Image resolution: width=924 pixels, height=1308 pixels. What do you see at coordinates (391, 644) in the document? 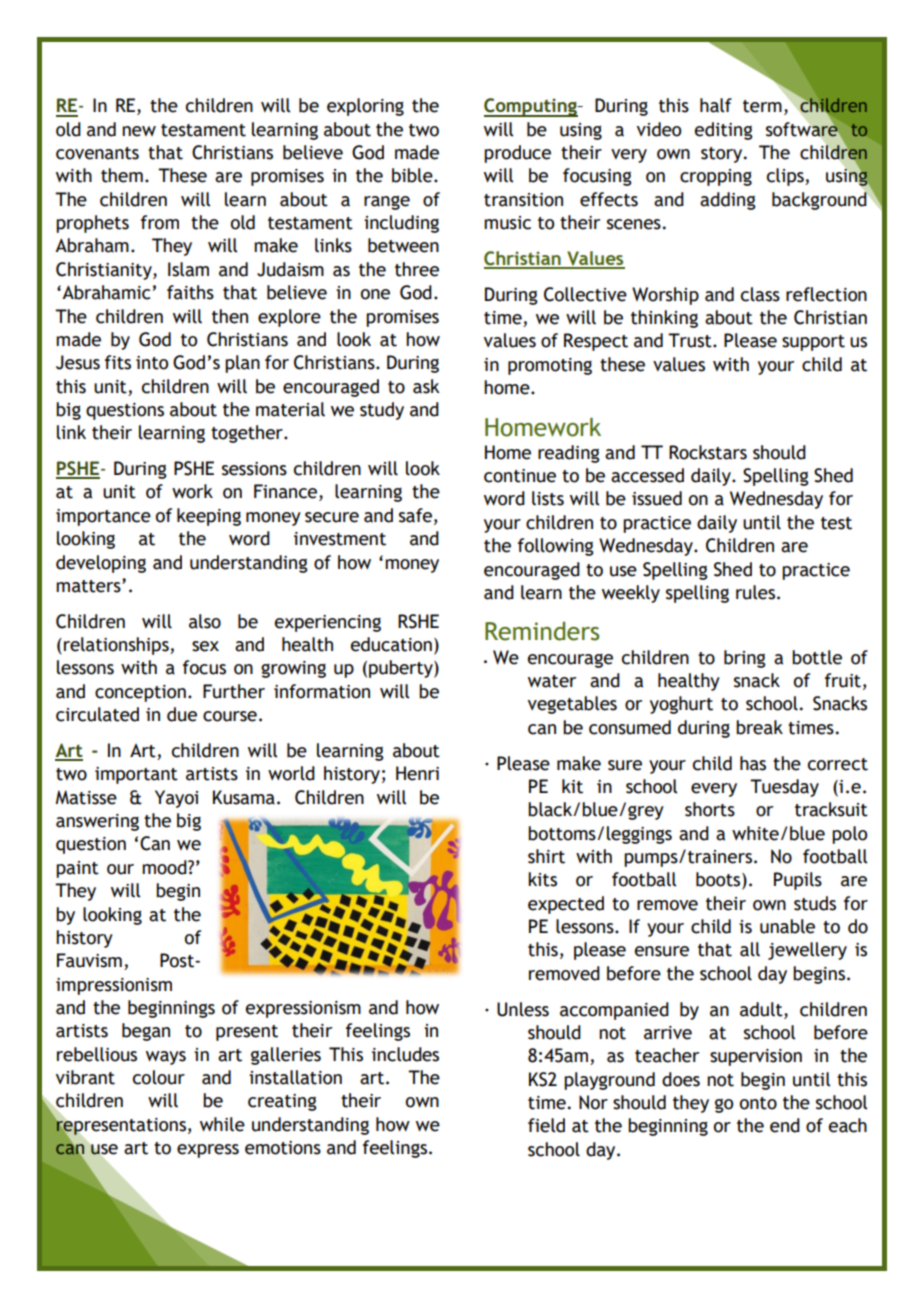
I see `education` at bounding box center [391, 644].
